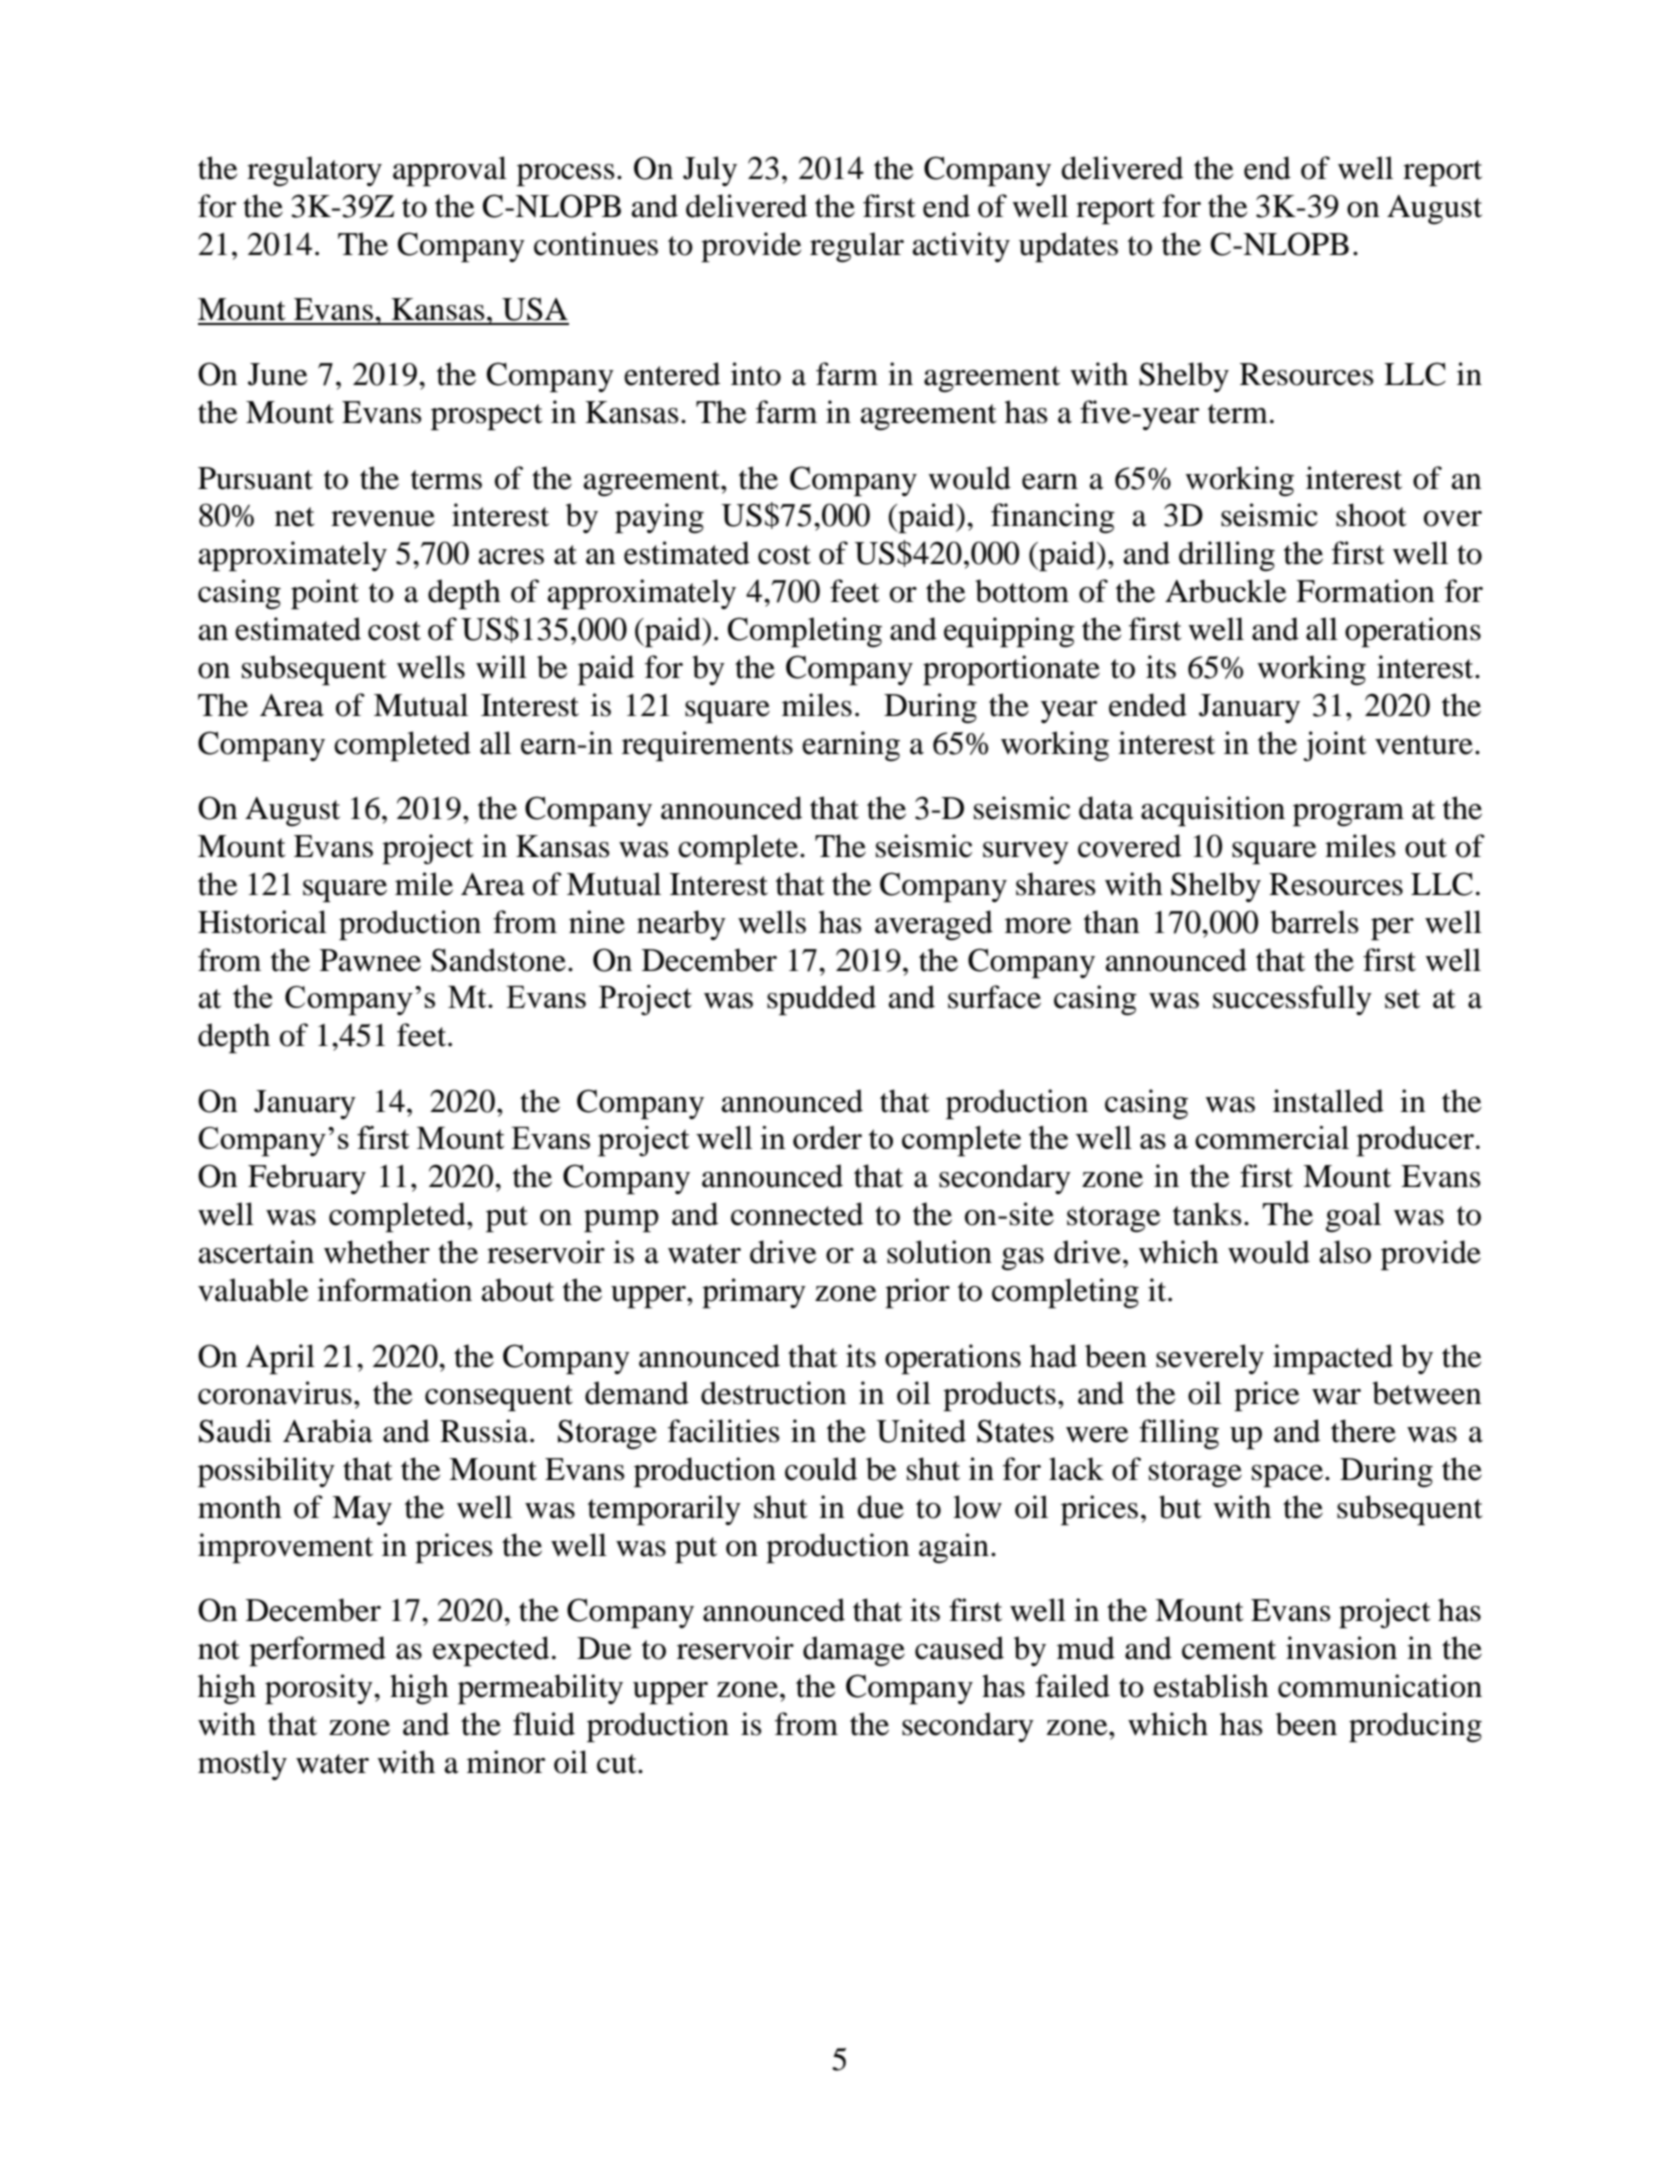 The image size is (1680, 2174). What do you see at coordinates (314, 171) in the screenshot?
I see `regulatory` at bounding box center [314, 171].
